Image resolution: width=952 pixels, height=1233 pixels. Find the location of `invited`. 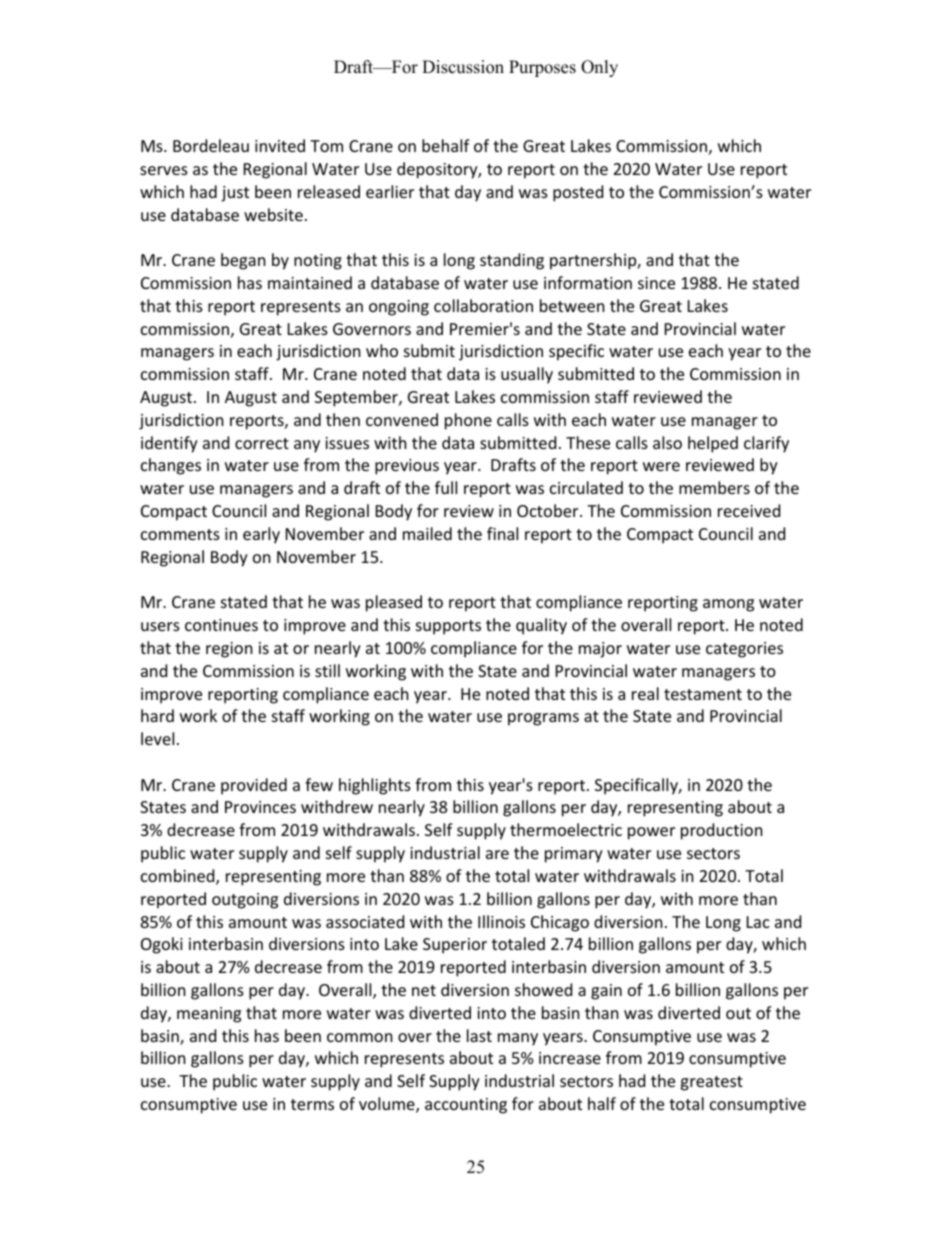

invited is located at coordinates (280, 145).
